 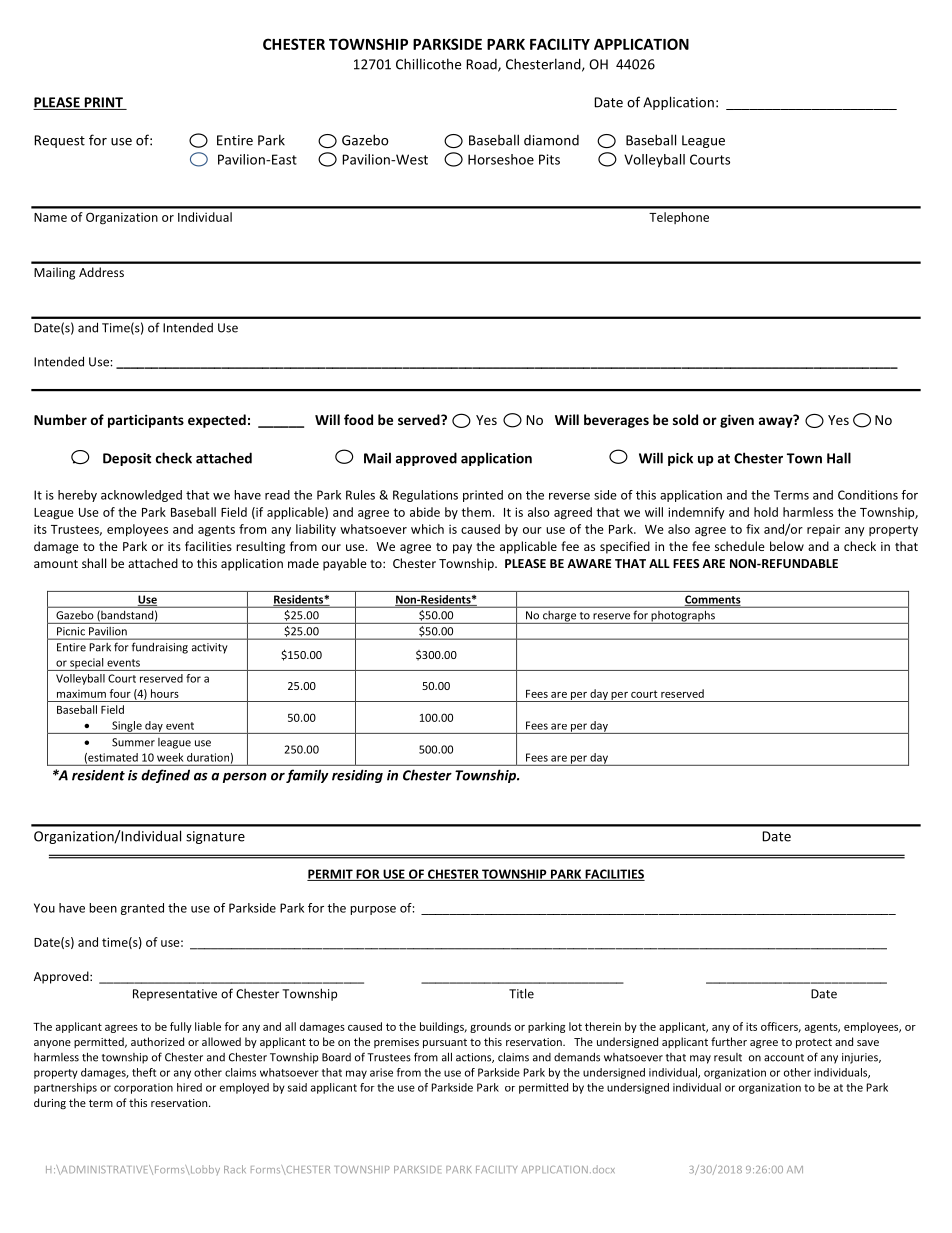 What do you see at coordinates (160, 648) in the screenshot?
I see `fundraising` at bounding box center [160, 648].
